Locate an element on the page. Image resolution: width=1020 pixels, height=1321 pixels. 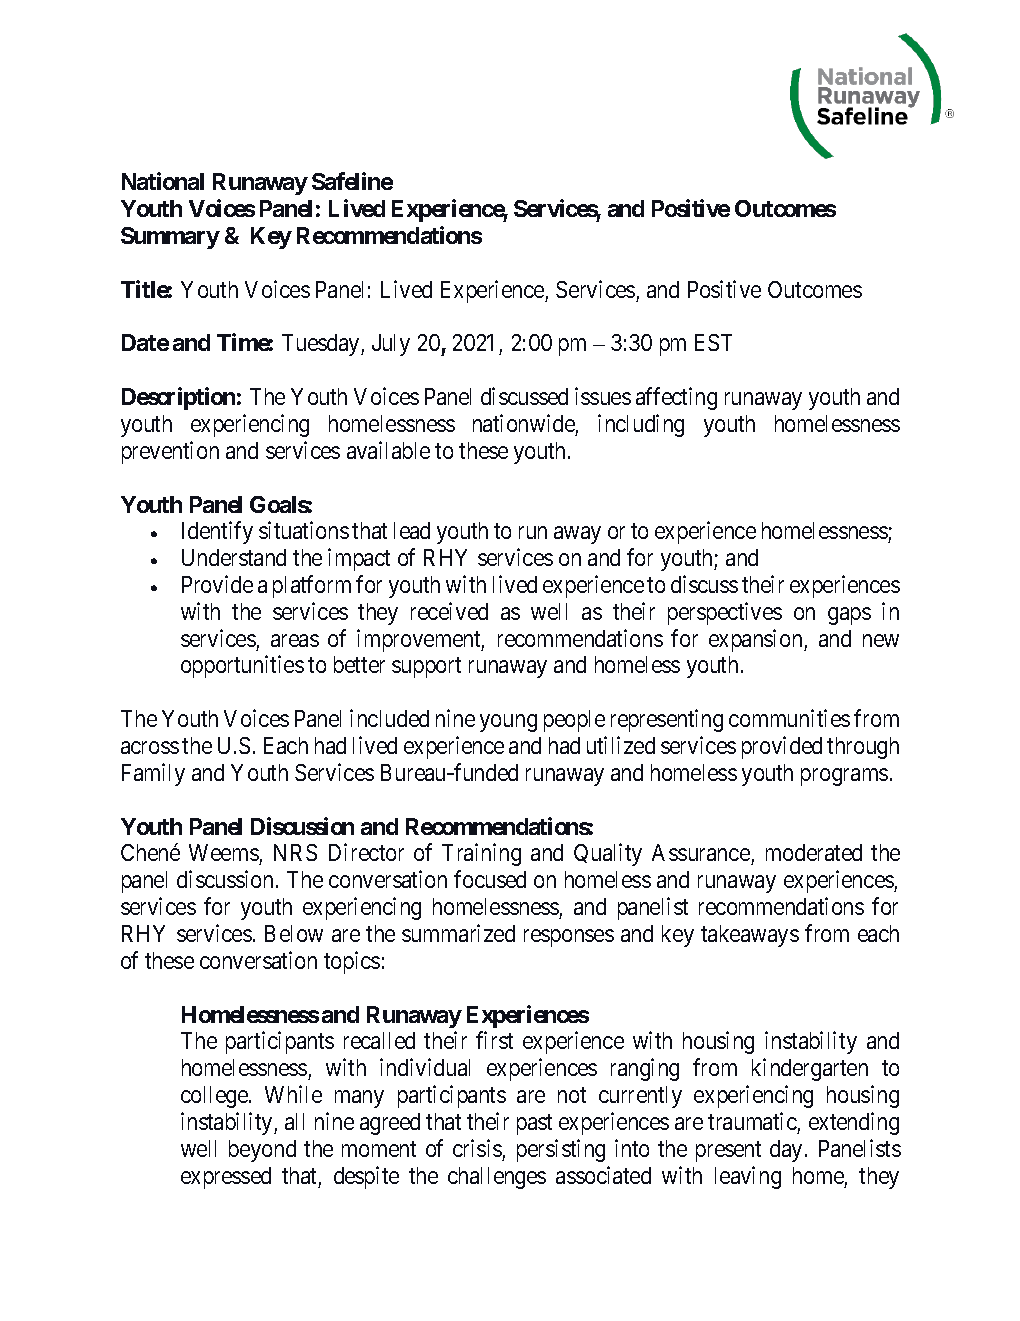
leaving is located at coordinates (748, 1177).
